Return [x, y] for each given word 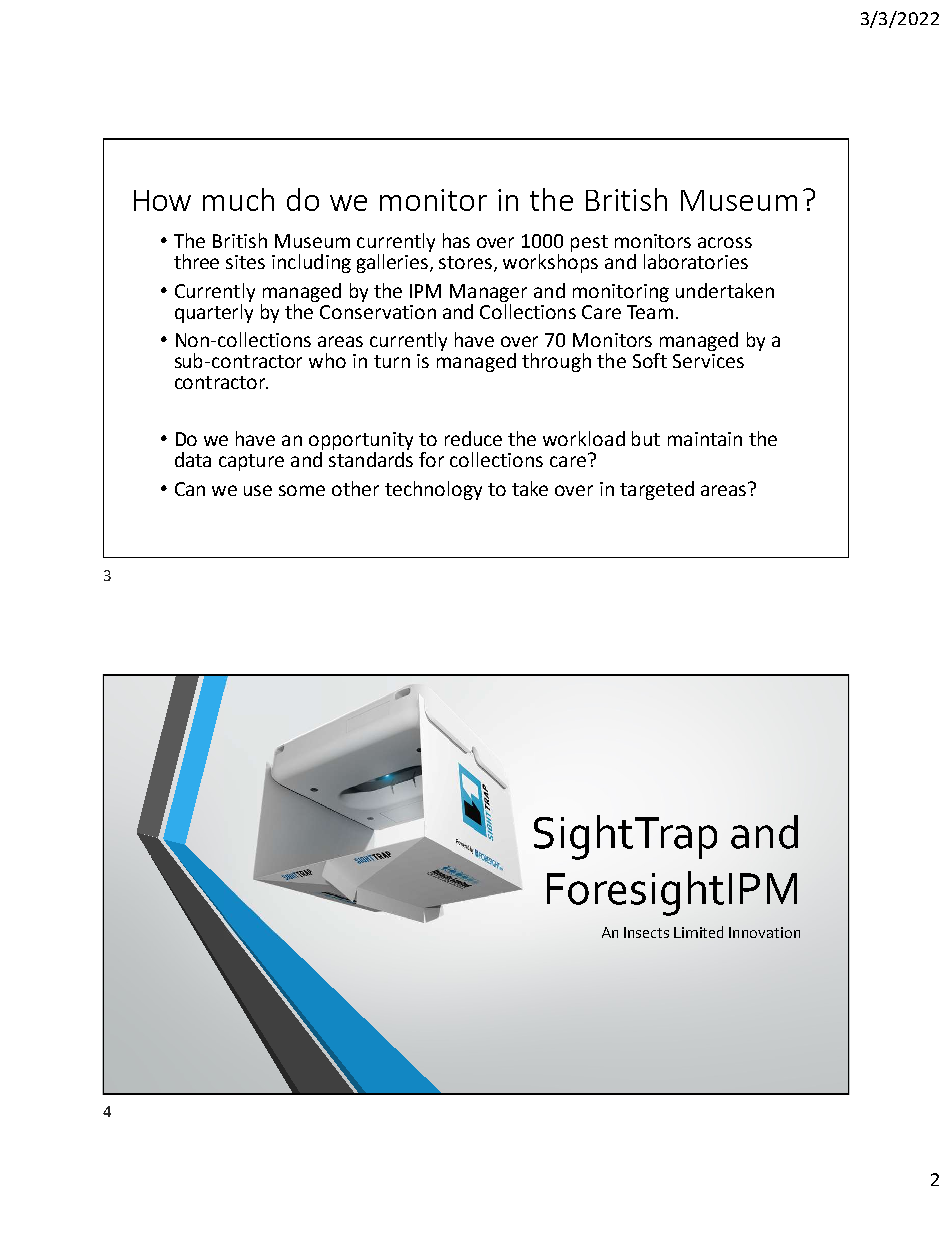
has [456, 240]
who [327, 360]
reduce [473, 438]
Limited [698, 932]
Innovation [764, 932]
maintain [705, 439]
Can [190, 489]
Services [708, 361]
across [725, 242]
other [355, 488]
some [302, 490]
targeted [657, 490]
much [238, 199]
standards [371, 459]
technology [433, 490]
